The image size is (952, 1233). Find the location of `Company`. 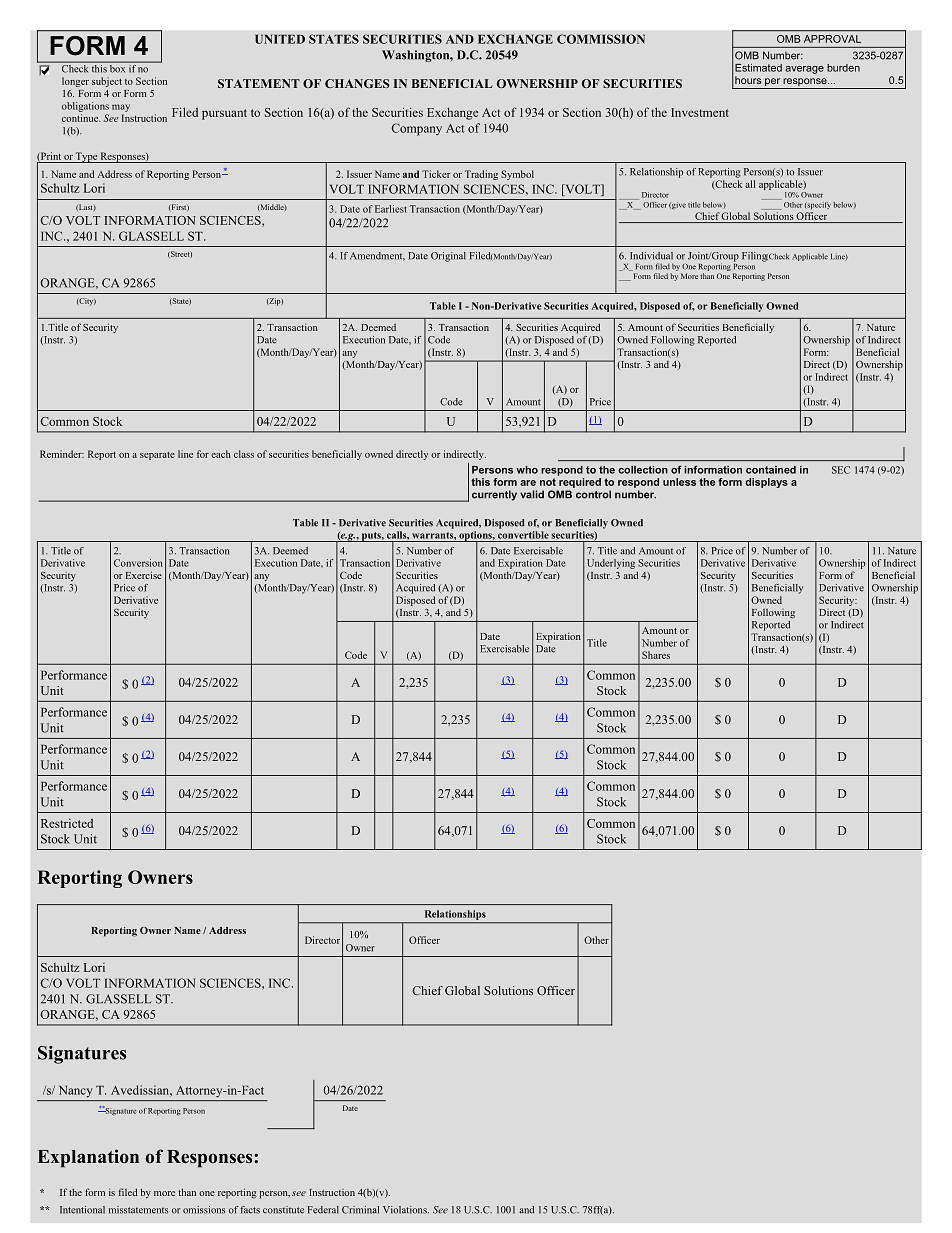

Company is located at coordinates (416, 129).
